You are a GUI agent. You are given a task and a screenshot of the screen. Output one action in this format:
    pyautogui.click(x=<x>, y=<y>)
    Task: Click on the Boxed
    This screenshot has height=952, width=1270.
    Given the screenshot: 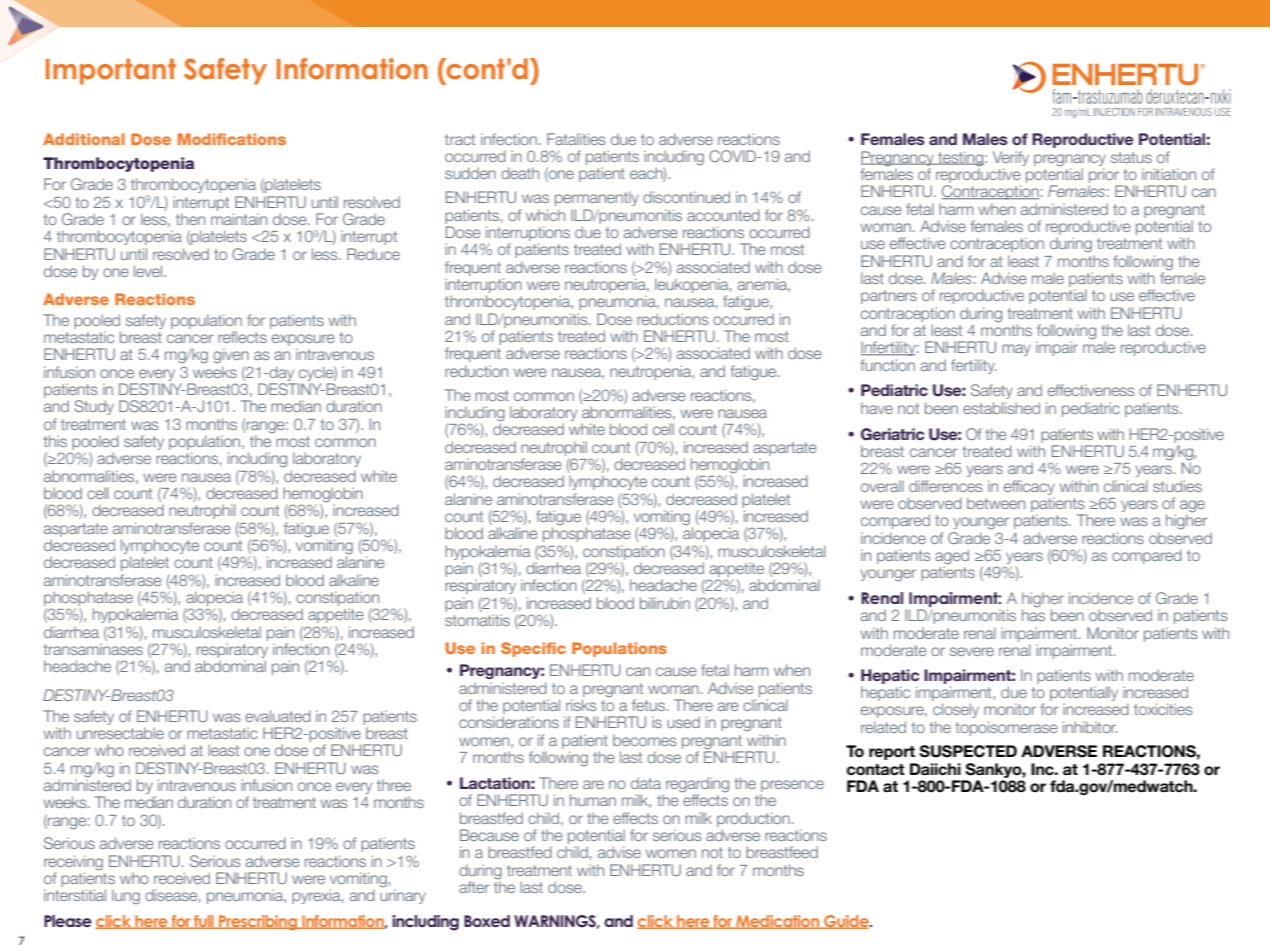 What is the action you would take?
    pyautogui.click(x=487, y=921)
